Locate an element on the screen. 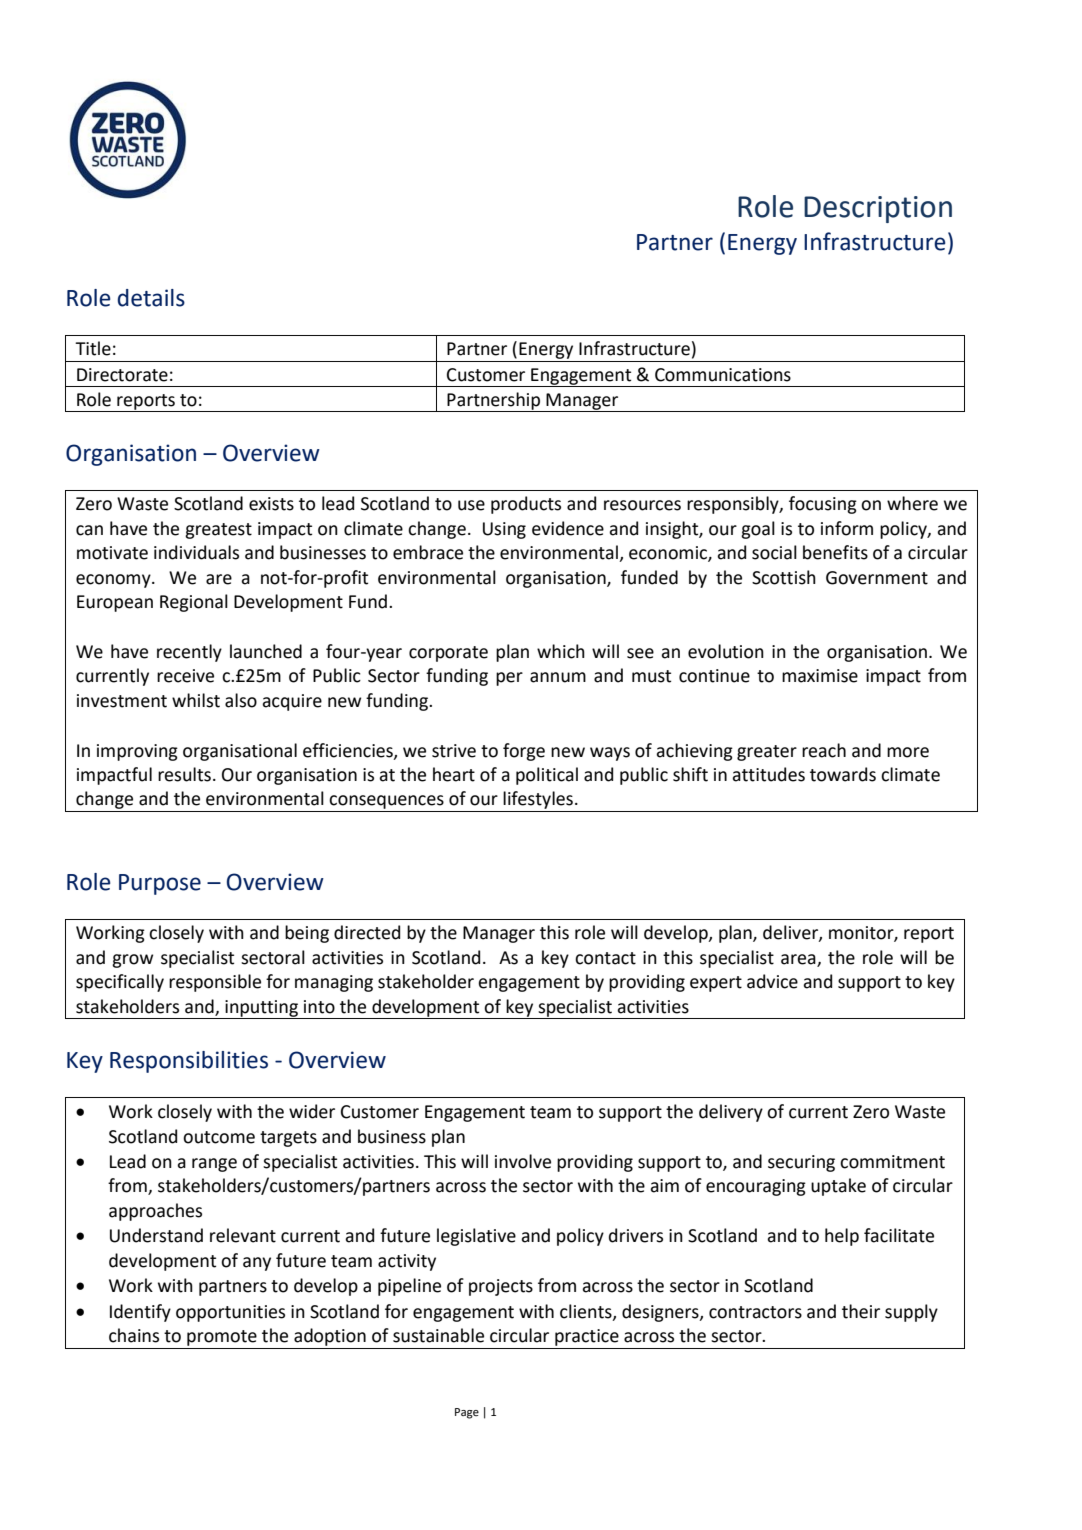 The width and height of the screenshot is (1082, 1530). Regional is located at coordinates (194, 603).
